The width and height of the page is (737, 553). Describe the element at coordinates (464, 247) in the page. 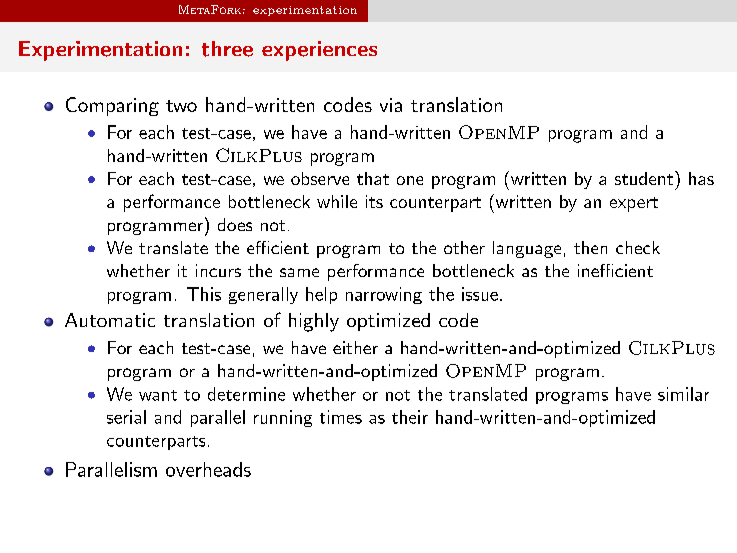

I see `other` at that location.
